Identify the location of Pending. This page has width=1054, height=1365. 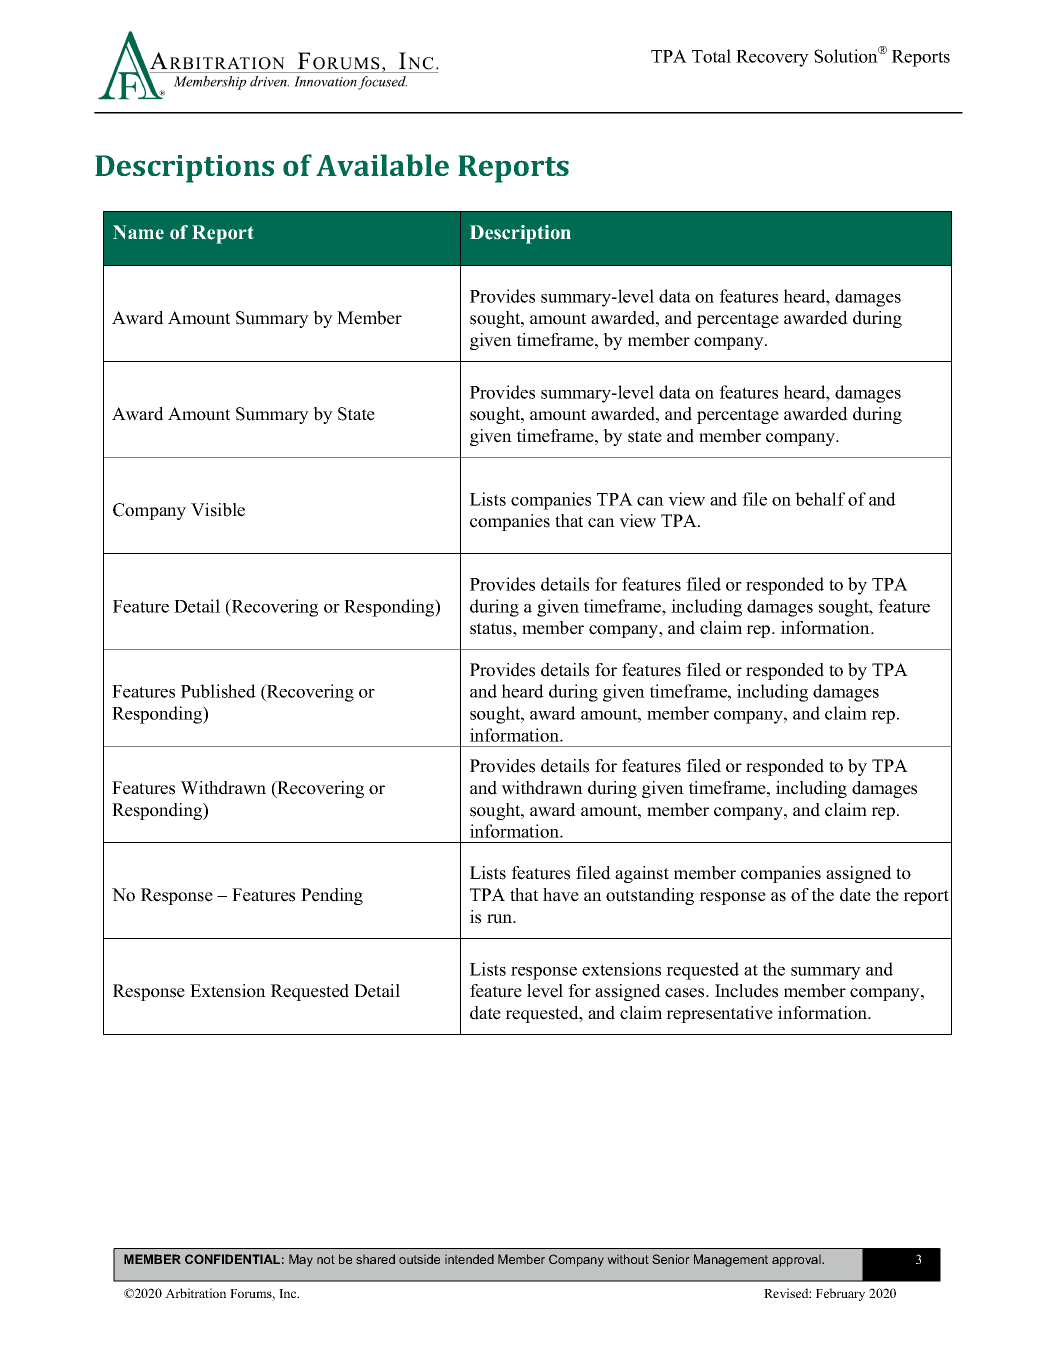
(332, 896).
